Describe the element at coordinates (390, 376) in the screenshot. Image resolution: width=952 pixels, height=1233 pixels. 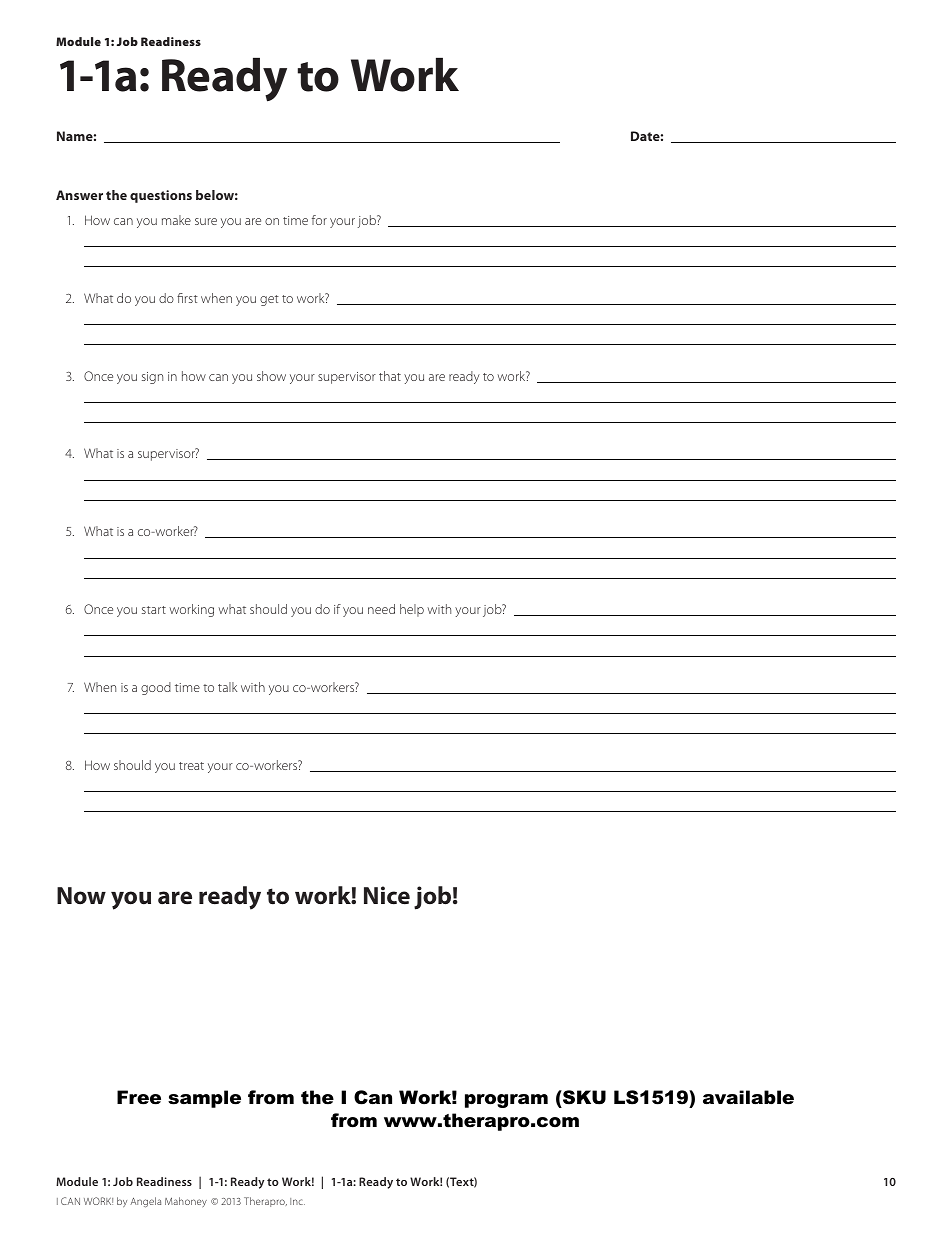
I see `that` at that location.
